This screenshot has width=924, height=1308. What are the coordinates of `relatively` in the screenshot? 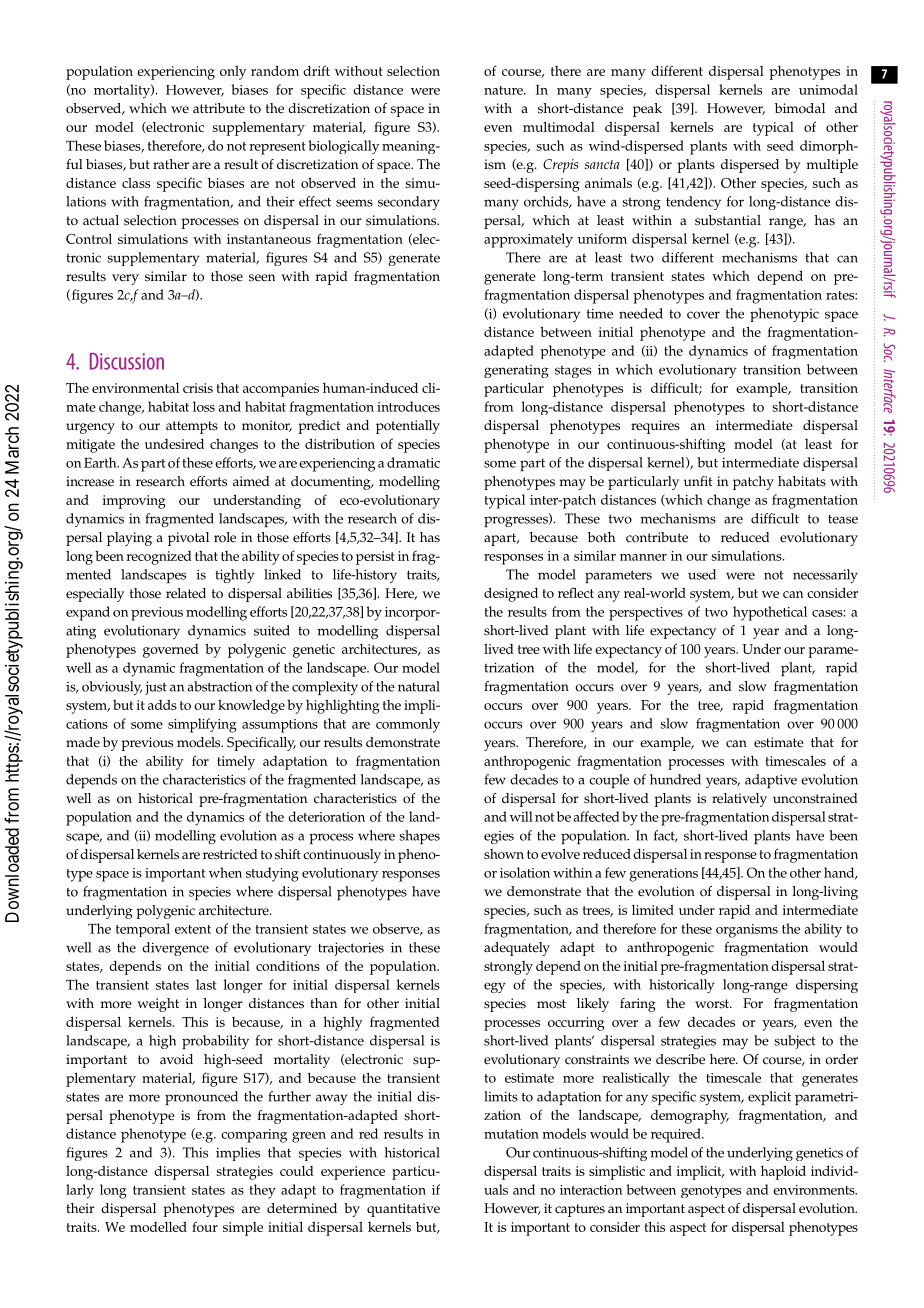 It's located at (739, 800).
